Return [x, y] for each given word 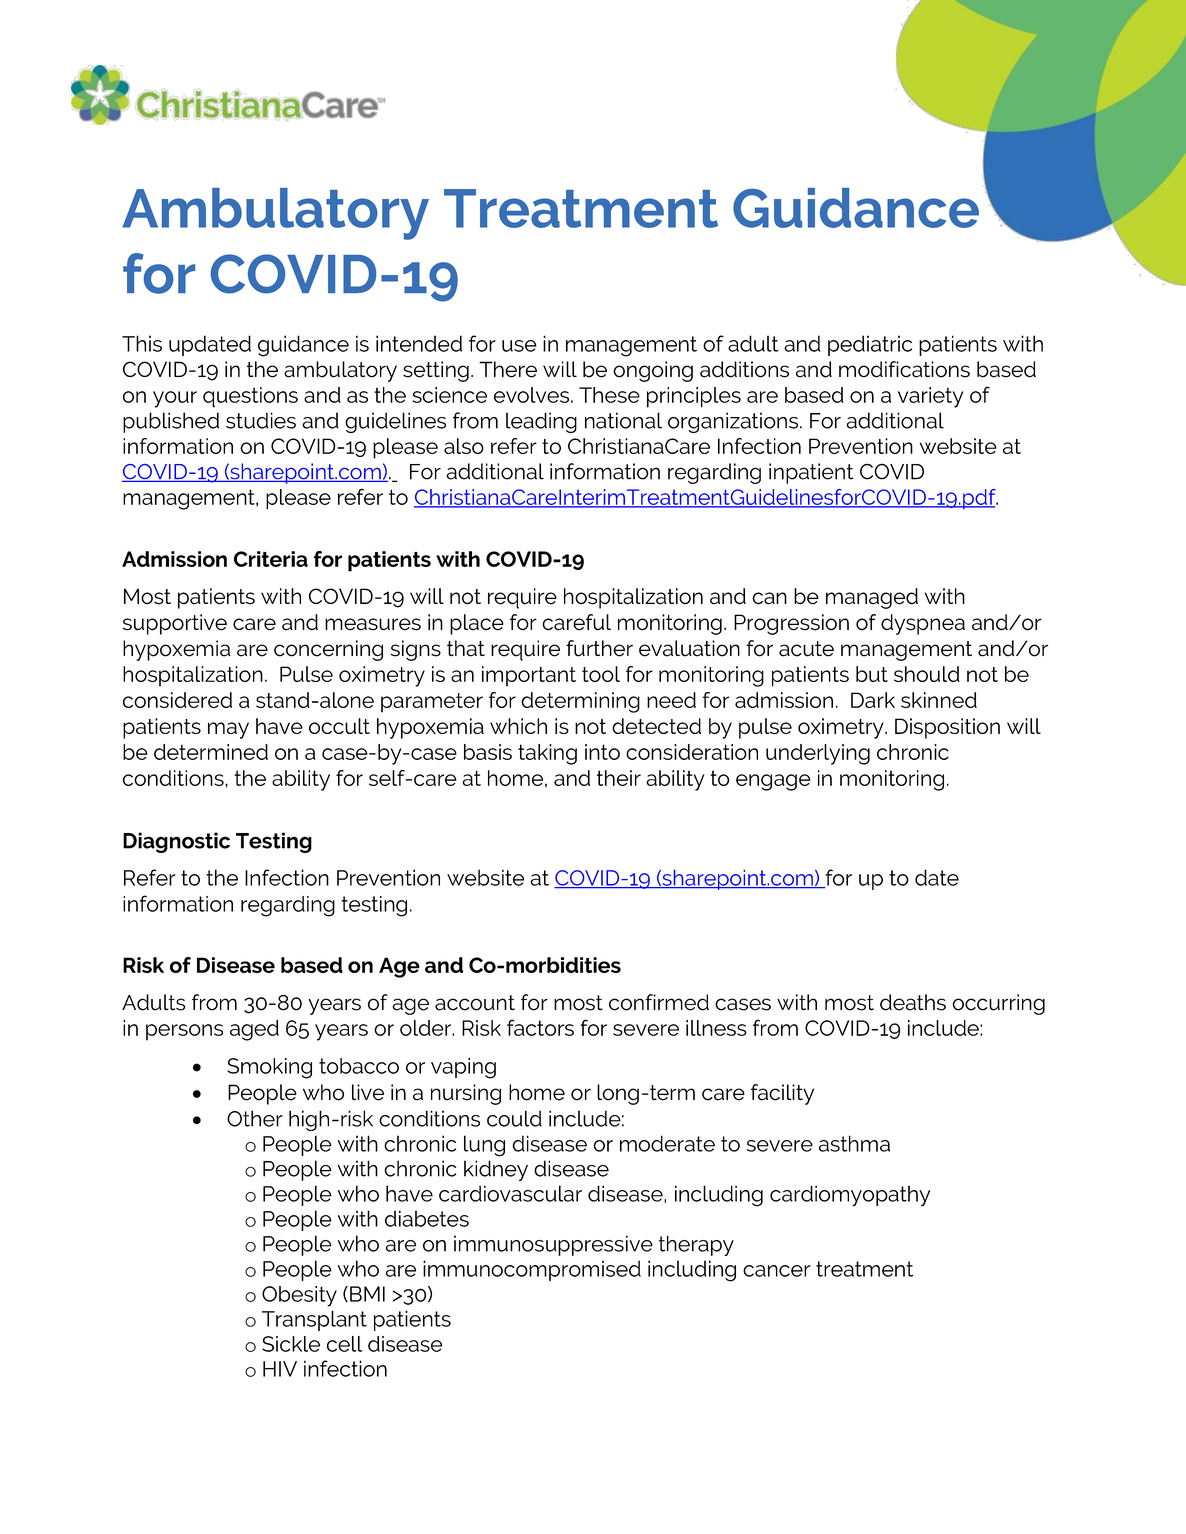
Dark [873, 700]
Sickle [291, 1344]
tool [601, 674]
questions [250, 397]
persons [184, 1032]
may [228, 730]
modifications [904, 369]
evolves [531, 395]
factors [540, 1027]
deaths [913, 1002]
